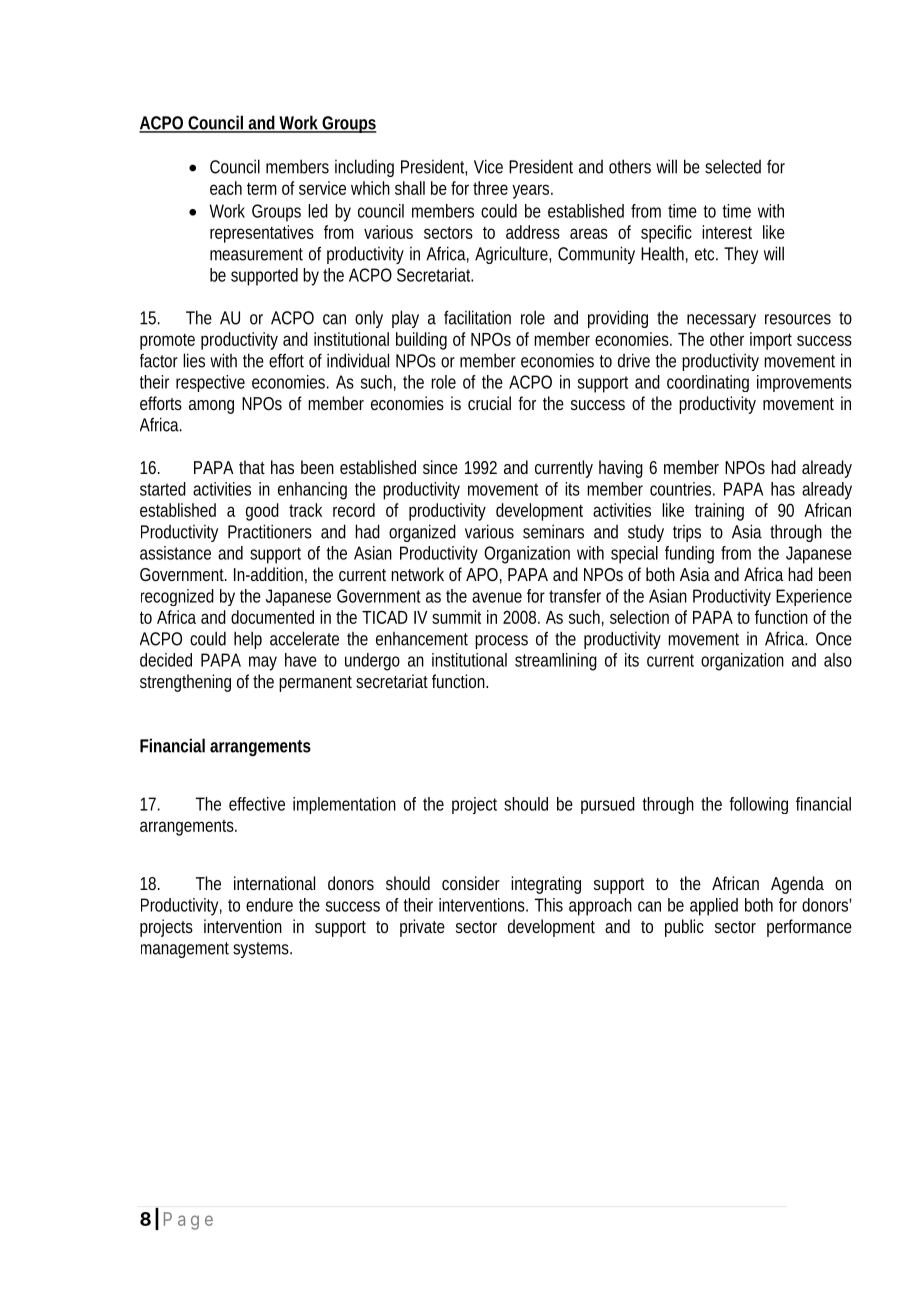  What do you see at coordinates (501, 642) in the page?
I see `process` at bounding box center [501, 642].
